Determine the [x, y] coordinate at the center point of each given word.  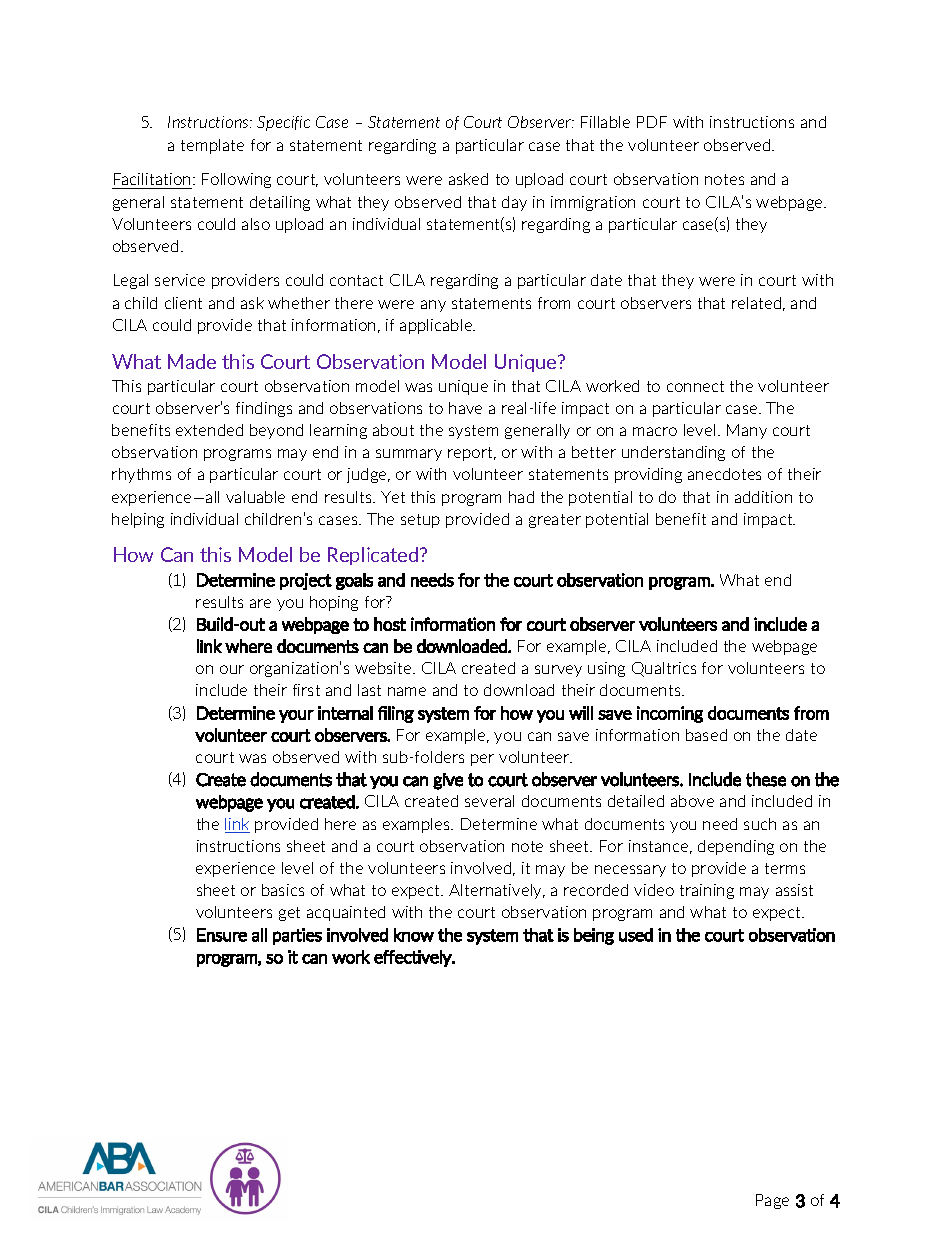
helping [138, 520]
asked [468, 179]
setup [420, 521]
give [448, 781]
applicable [437, 326]
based [706, 735]
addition [763, 497]
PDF [652, 122]
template [212, 146]
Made [192, 361]
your [296, 716]
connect [695, 386]
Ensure [222, 935]
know [414, 935]
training [707, 891]
